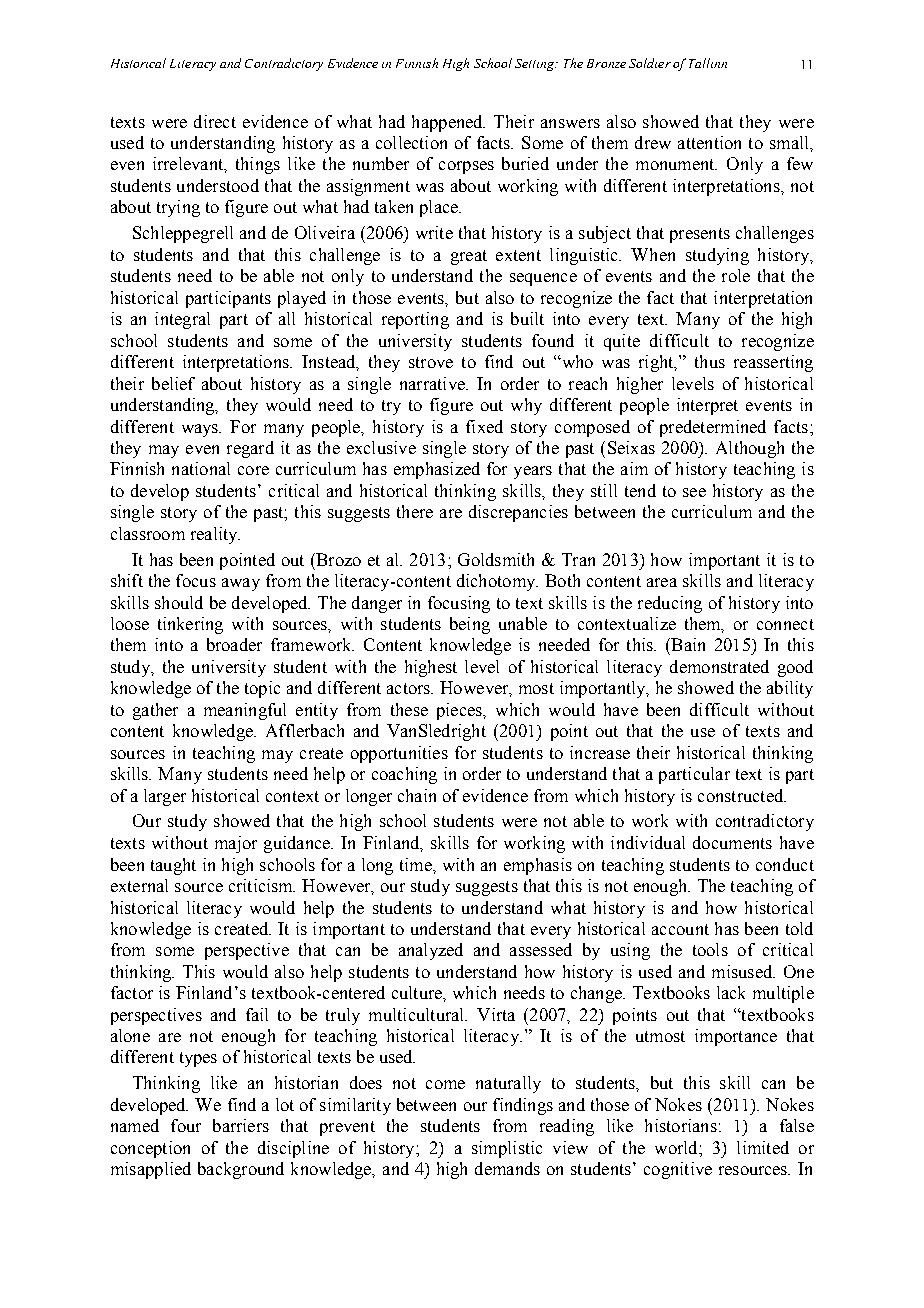 This image has width=924, height=1308. I want to click on four, so click(186, 1125).
